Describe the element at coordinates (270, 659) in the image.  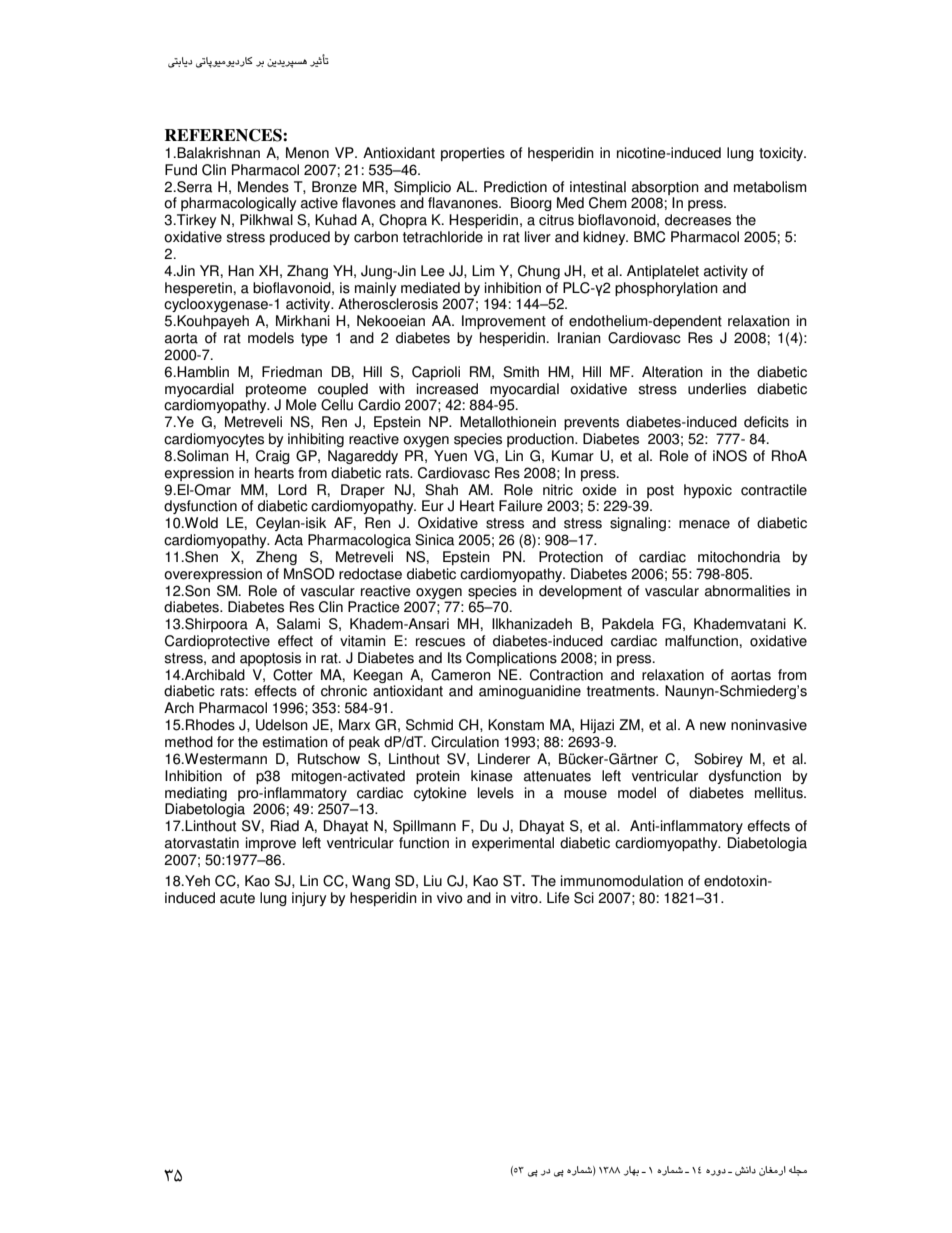
I see `apoptosis` at that location.
